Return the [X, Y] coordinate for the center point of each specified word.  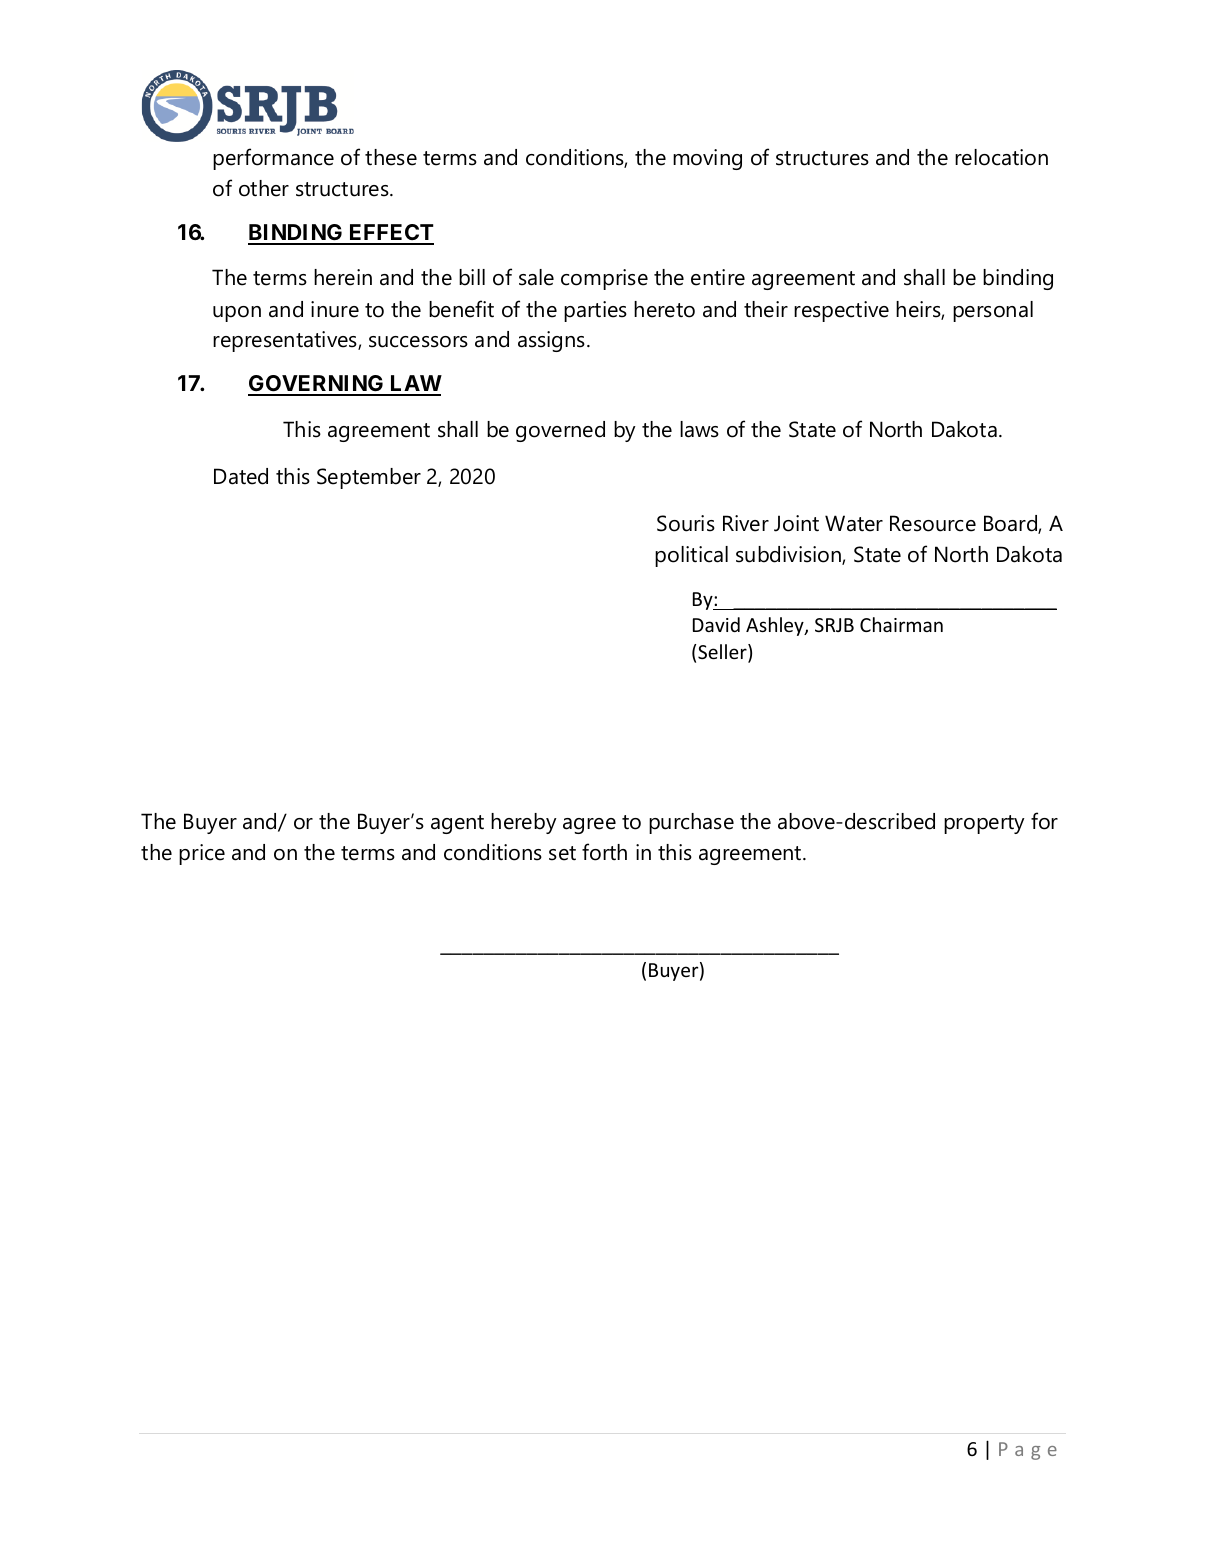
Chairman [901, 624]
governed [560, 431]
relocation [1001, 157]
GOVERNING [317, 385]
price [202, 854]
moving [707, 159]
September [369, 478]
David [716, 624]
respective [841, 311]
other [264, 188]
